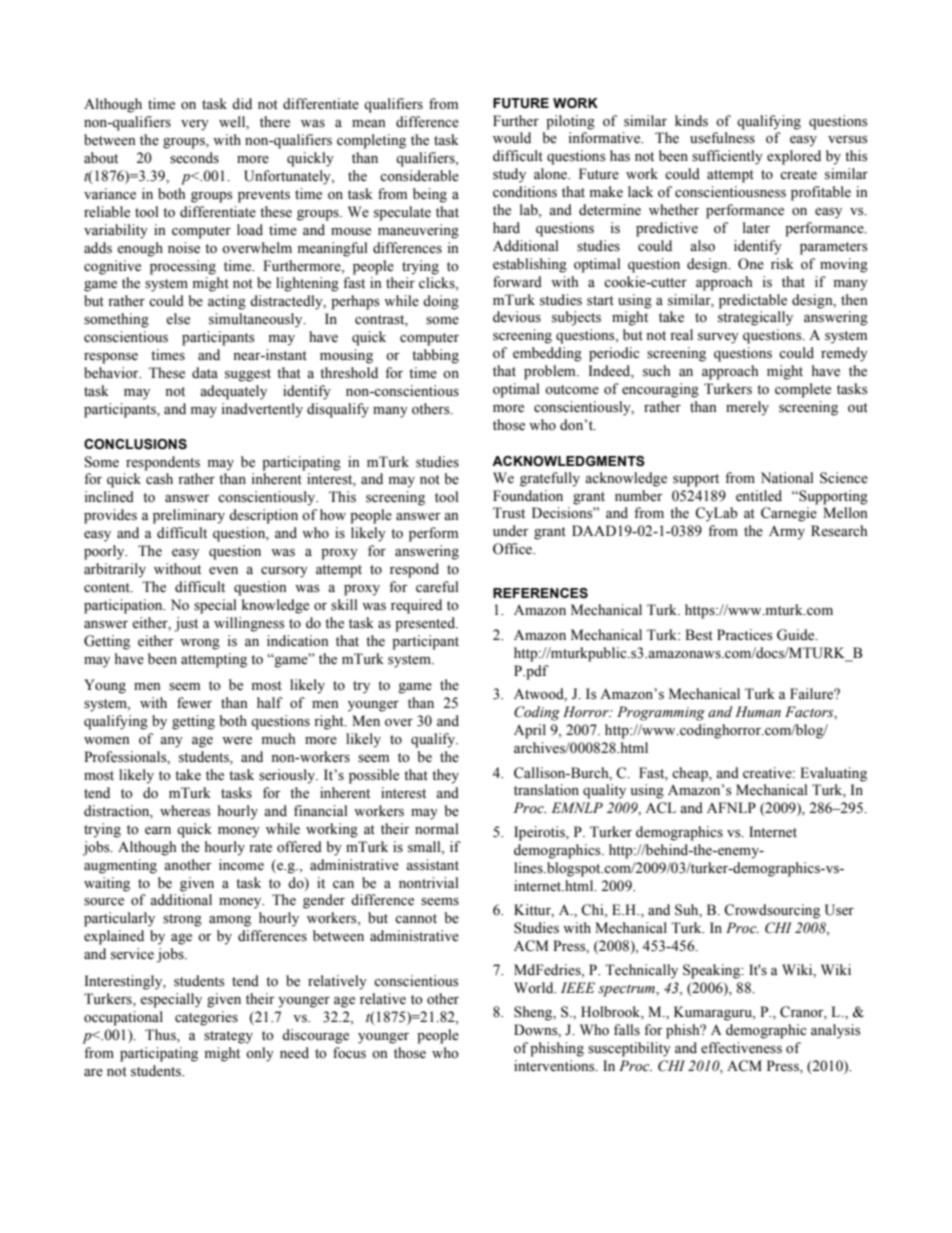 This image has height=1233, width=952. What do you see at coordinates (205, 373) in the image?
I see `data` at bounding box center [205, 373].
